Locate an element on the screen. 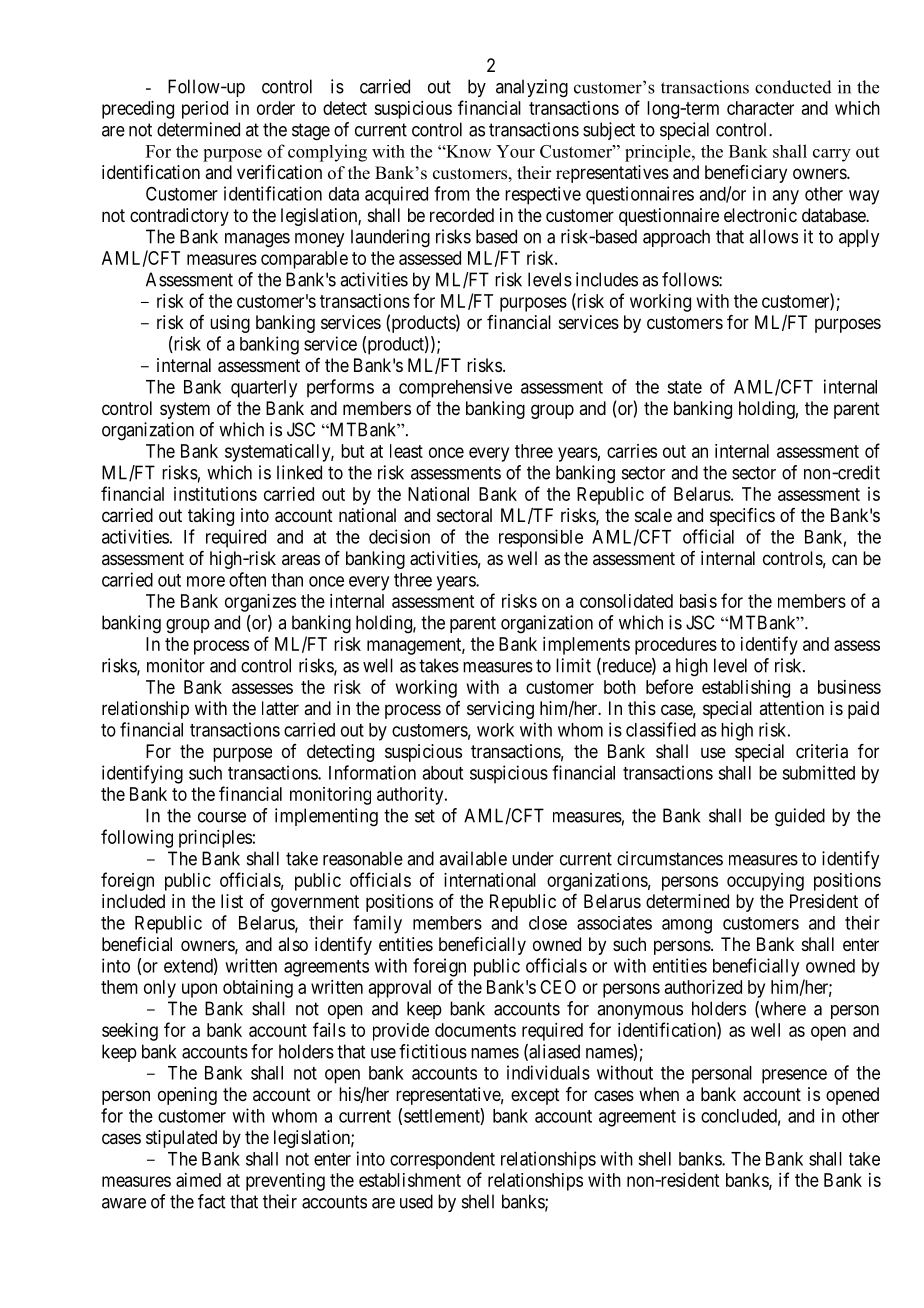  establishing is located at coordinates (746, 689).
